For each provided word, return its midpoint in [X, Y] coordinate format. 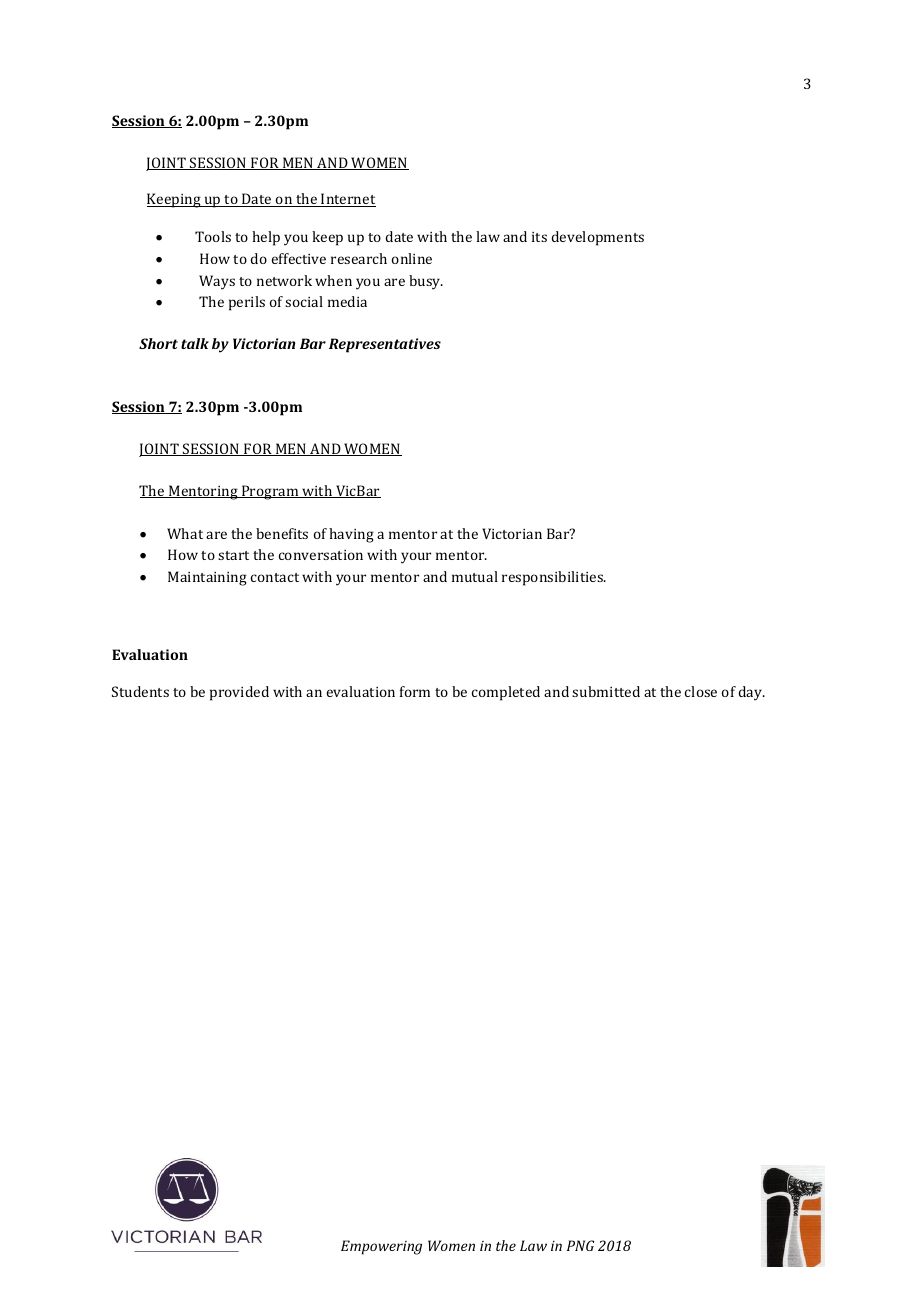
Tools [213, 236]
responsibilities [554, 578]
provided [239, 693]
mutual [475, 576]
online [412, 258]
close [701, 691]
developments [597, 238]
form [415, 691]
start [233, 555]
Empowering [381, 1247]
